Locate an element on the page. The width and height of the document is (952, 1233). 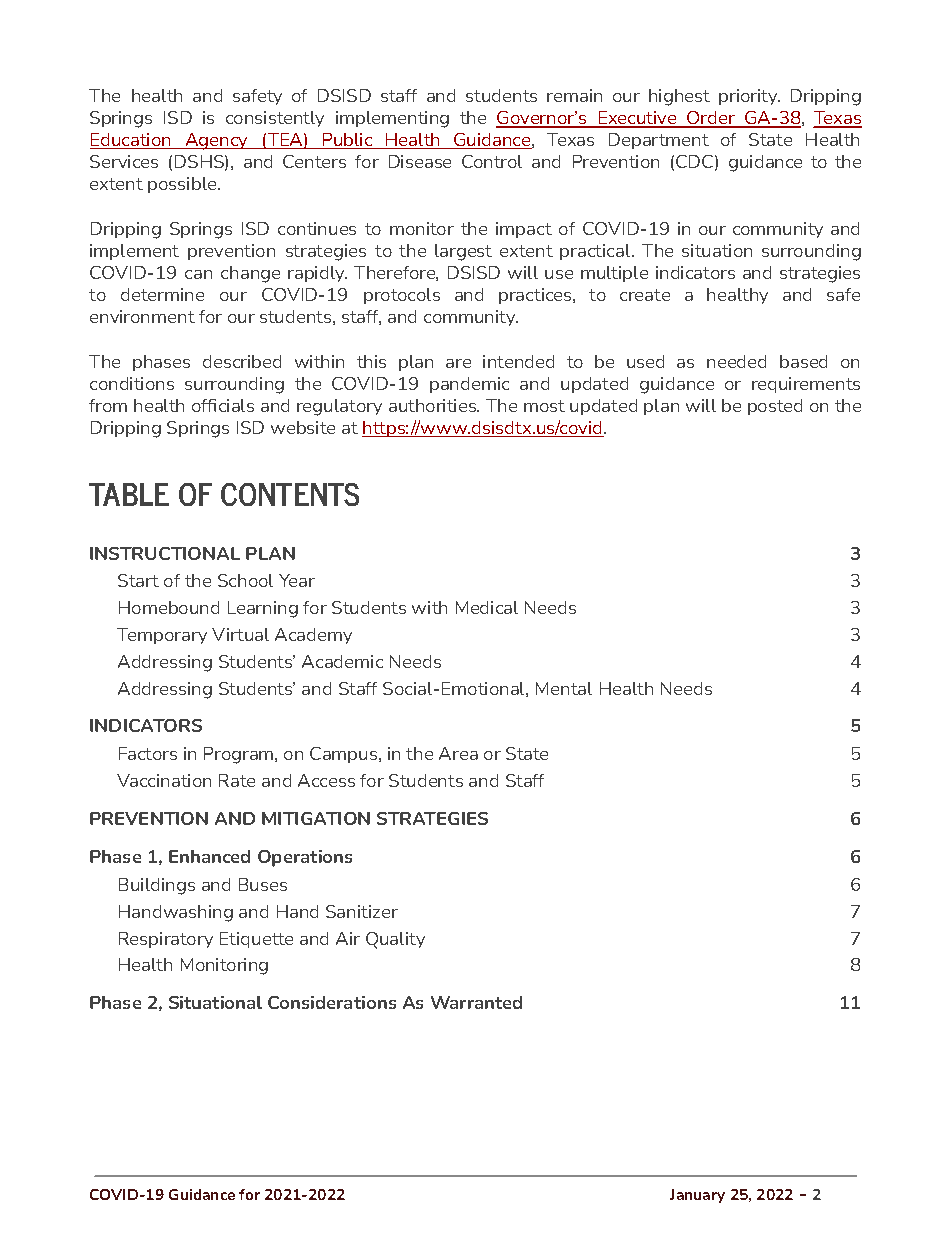
Control is located at coordinates (492, 161).
